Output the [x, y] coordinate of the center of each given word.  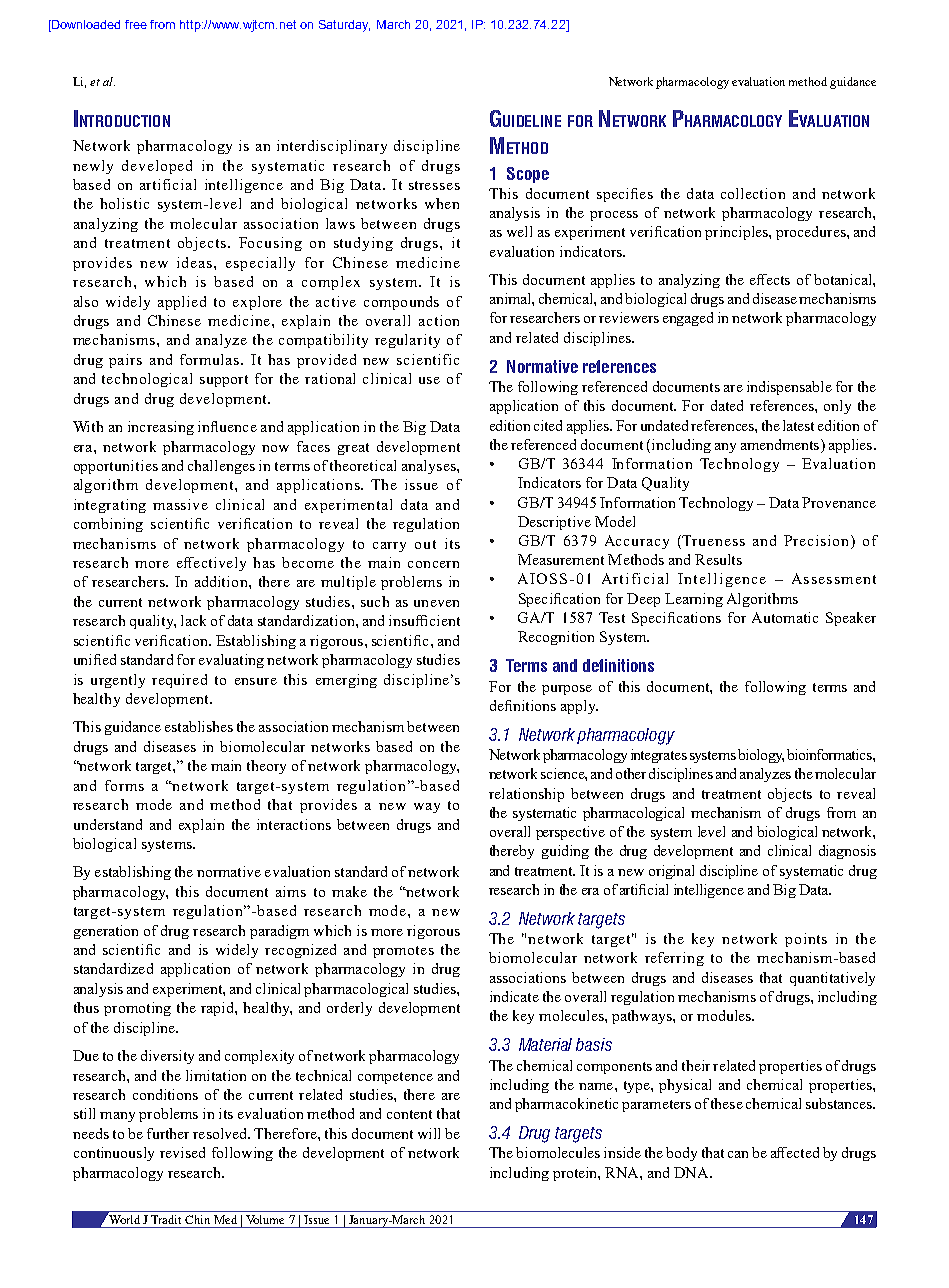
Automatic [785, 617]
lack [193, 620]
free [136, 24]
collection [753, 193]
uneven [436, 603]
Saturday [344, 26]
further [168, 1133]
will [429, 1133]
